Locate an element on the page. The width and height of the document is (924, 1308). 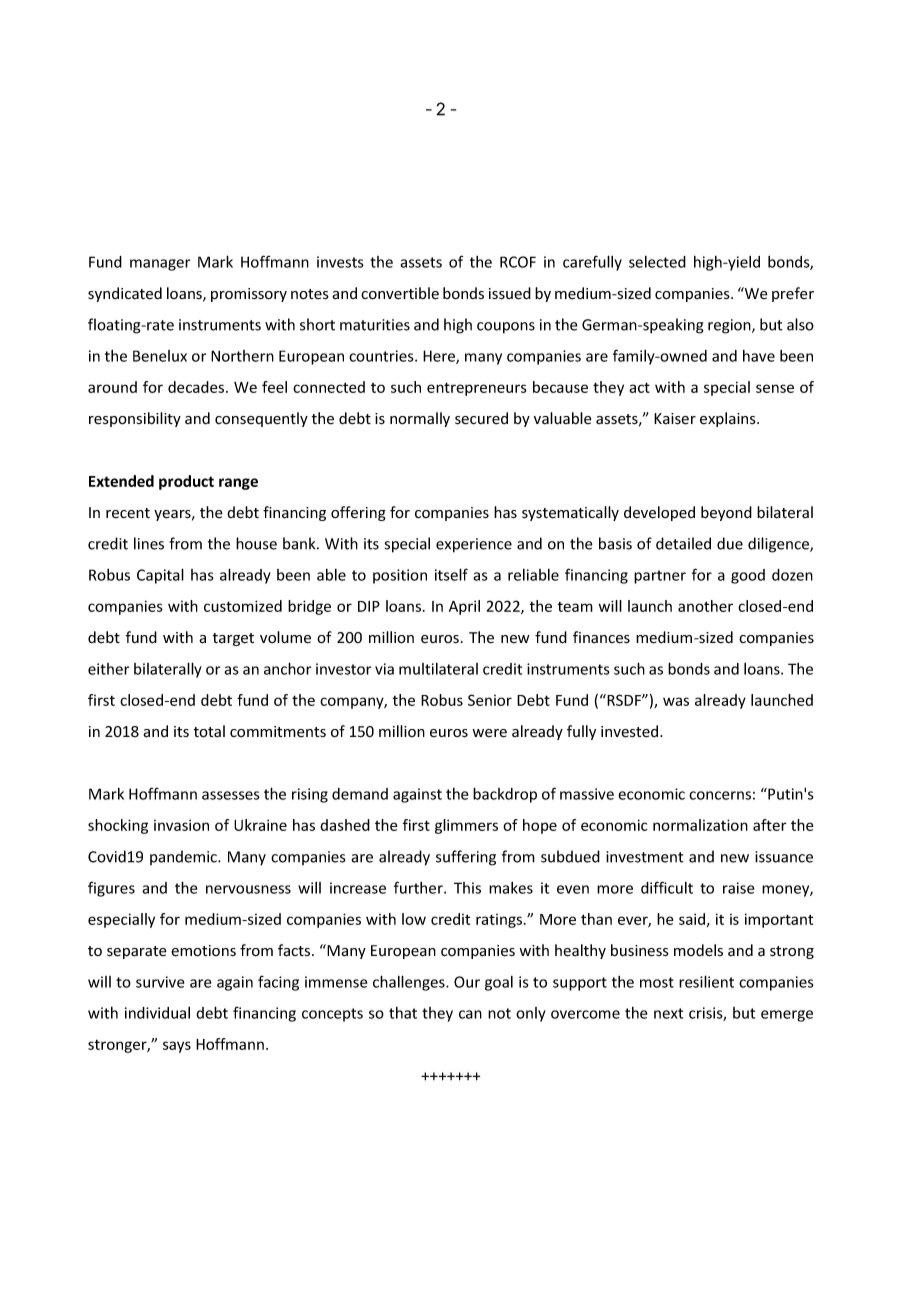
can is located at coordinates (470, 1014).
